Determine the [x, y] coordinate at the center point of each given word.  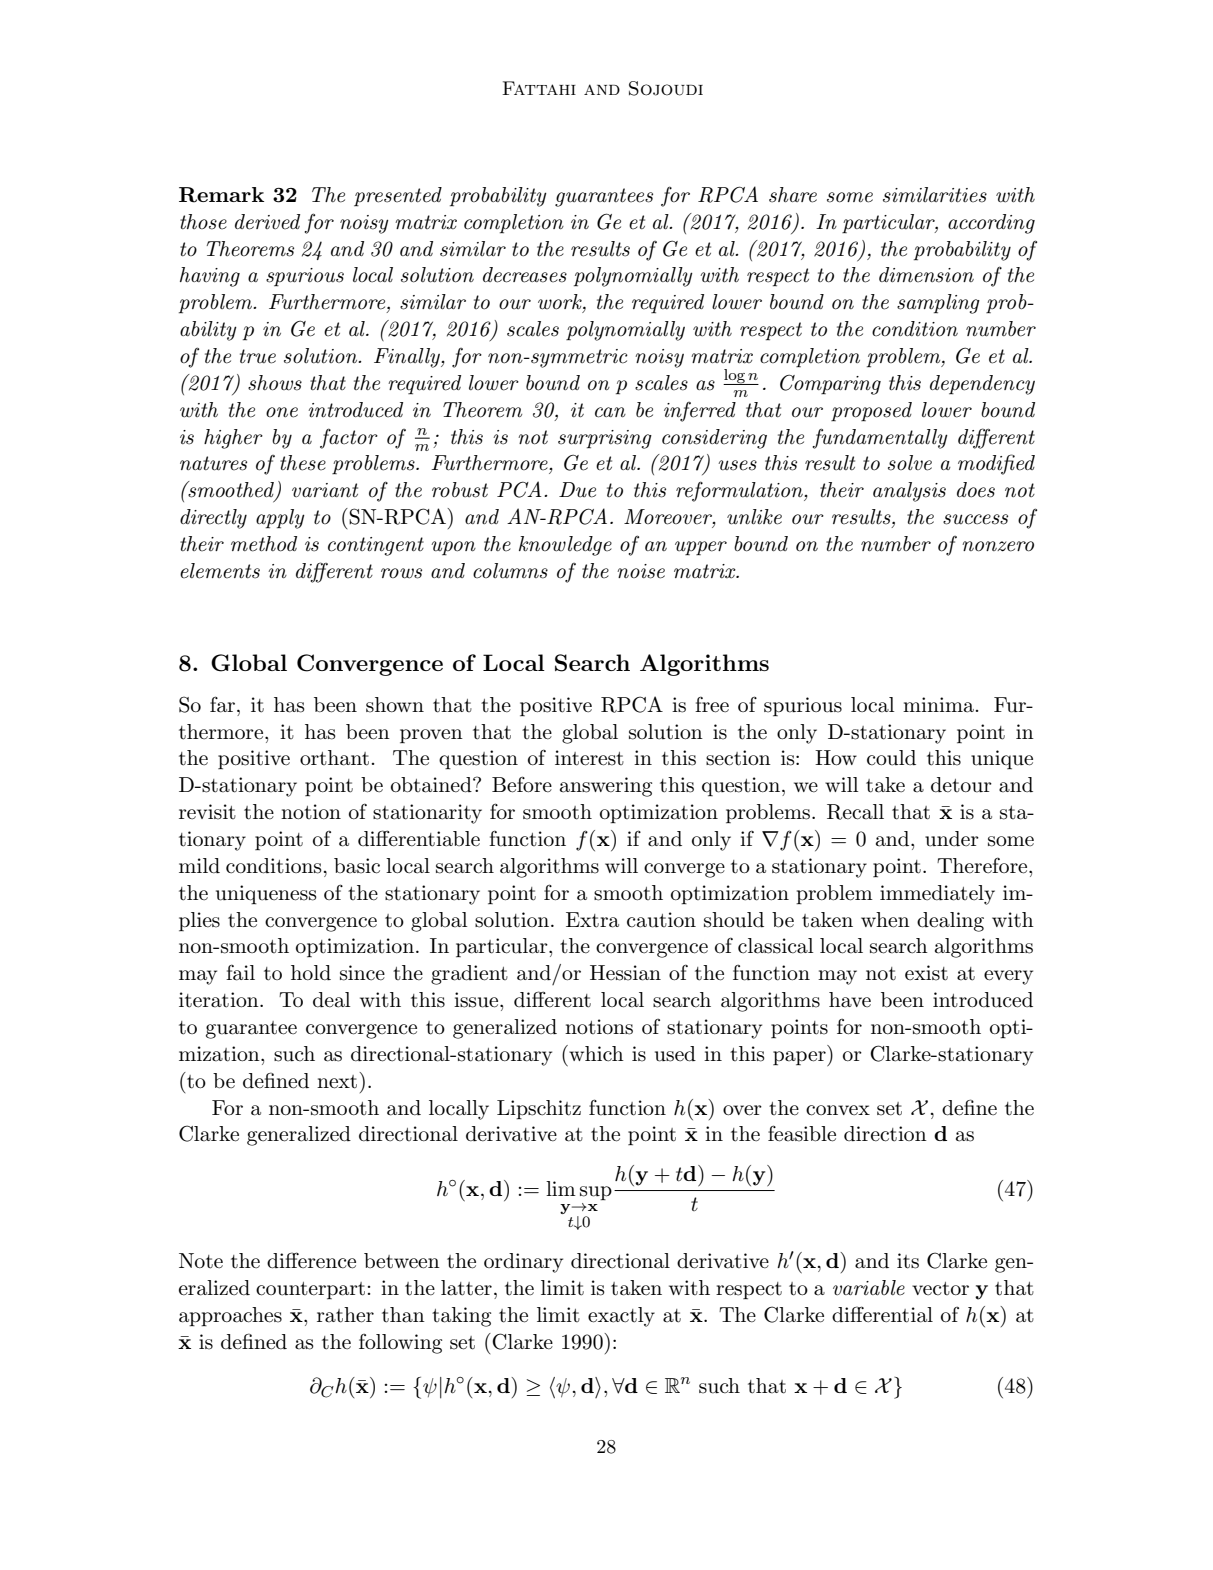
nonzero [998, 546]
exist [926, 973]
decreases [525, 275]
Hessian [625, 973]
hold [311, 972]
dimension [926, 275]
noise [641, 571]
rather [345, 1315]
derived [267, 222]
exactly [621, 1317]
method [264, 544]
